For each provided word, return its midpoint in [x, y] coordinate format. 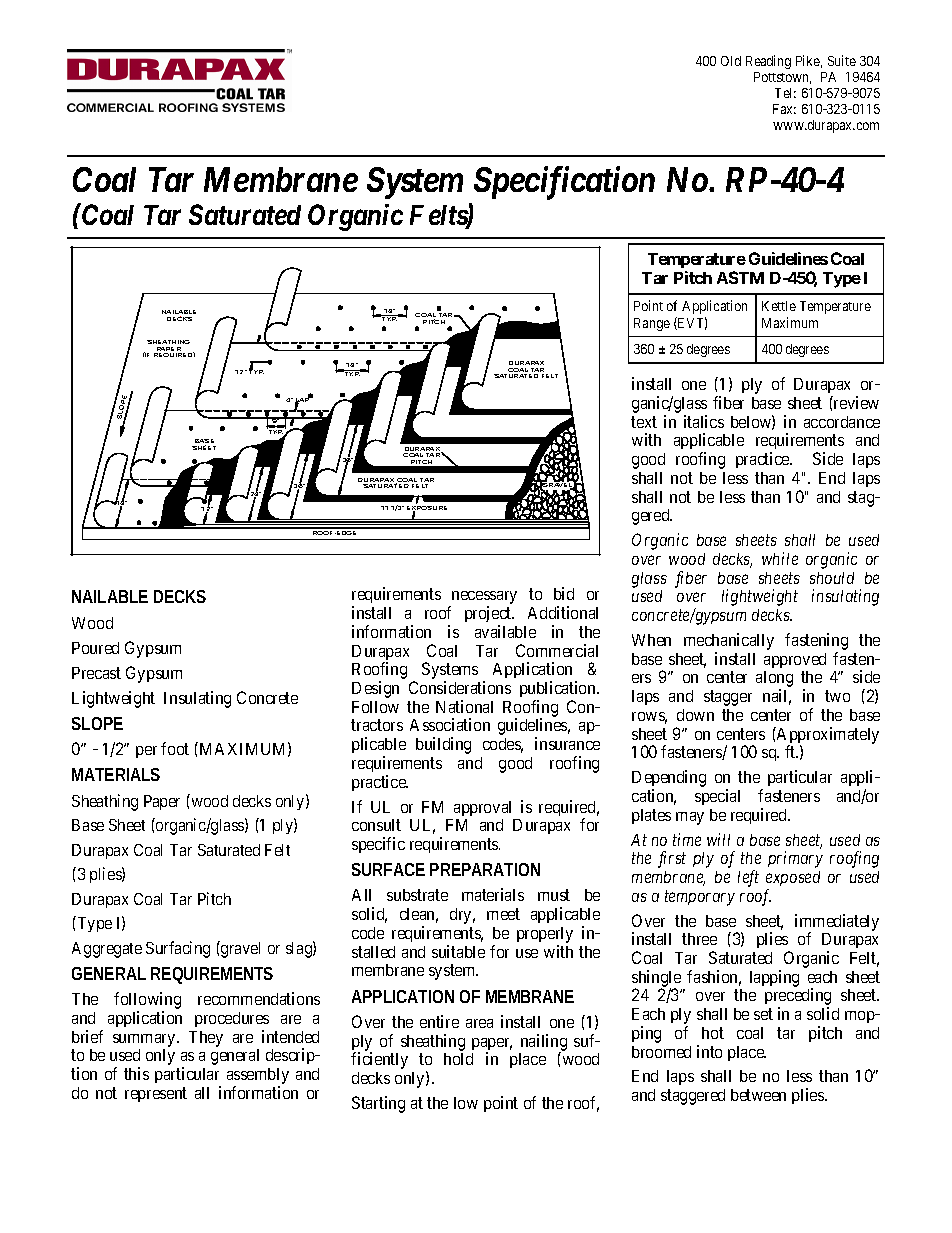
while [780, 558]
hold [458, 1059]
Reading [768, 62]
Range [652, 324]
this [136, 1073]
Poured [95, 648]
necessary [483, 599]
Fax [784, 109]
